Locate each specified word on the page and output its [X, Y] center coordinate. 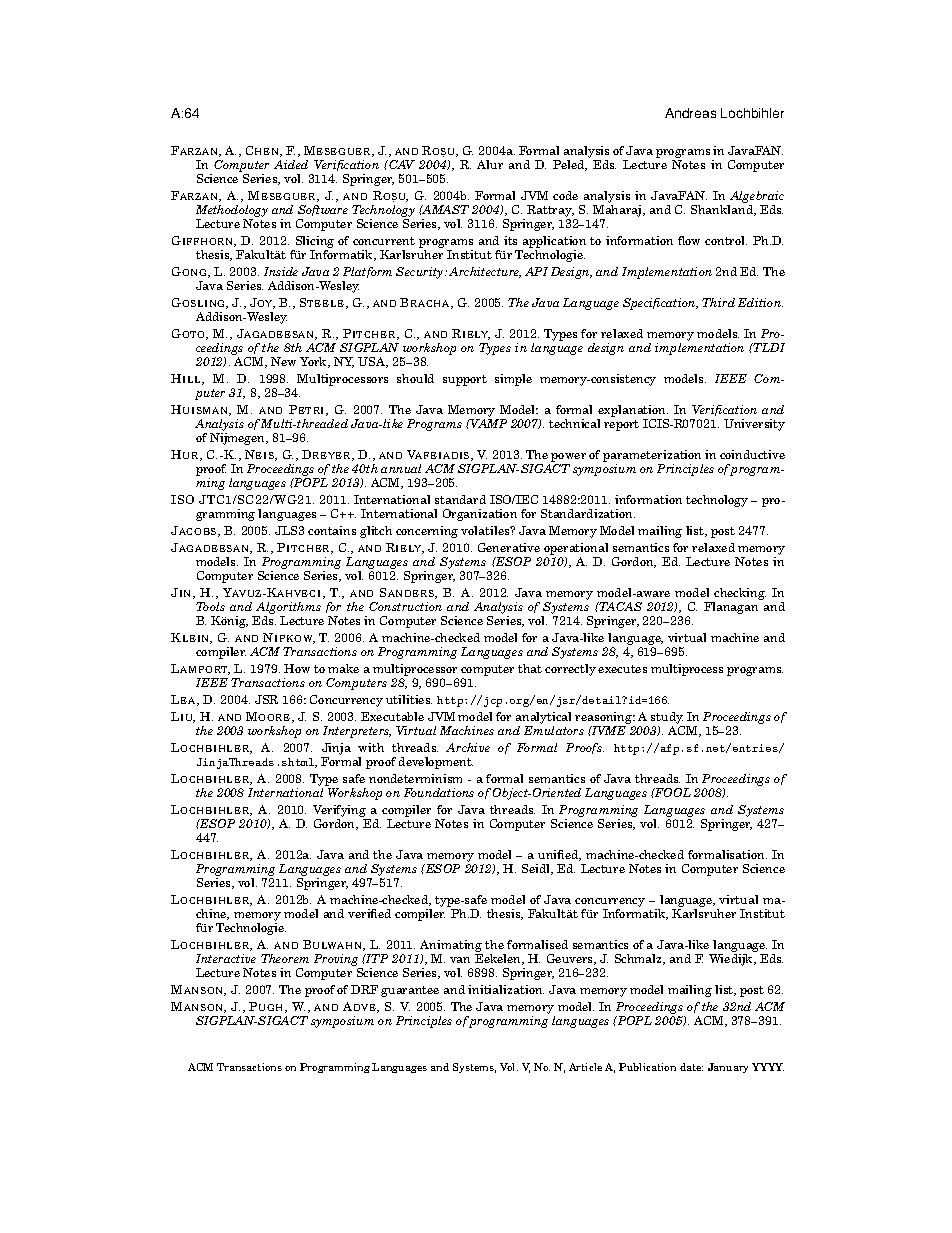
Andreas [690, 113]
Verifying [340, 812]
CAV [401, 164]
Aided [291, 164]
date [691, 1067]
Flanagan [731, 608]
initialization [506, 989]
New [283, 361]
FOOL [672, 792]
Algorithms [288, 608]
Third [718, 302]
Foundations [439, 792]
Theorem [285, 958]
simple [513, 380]
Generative [509, 547]
